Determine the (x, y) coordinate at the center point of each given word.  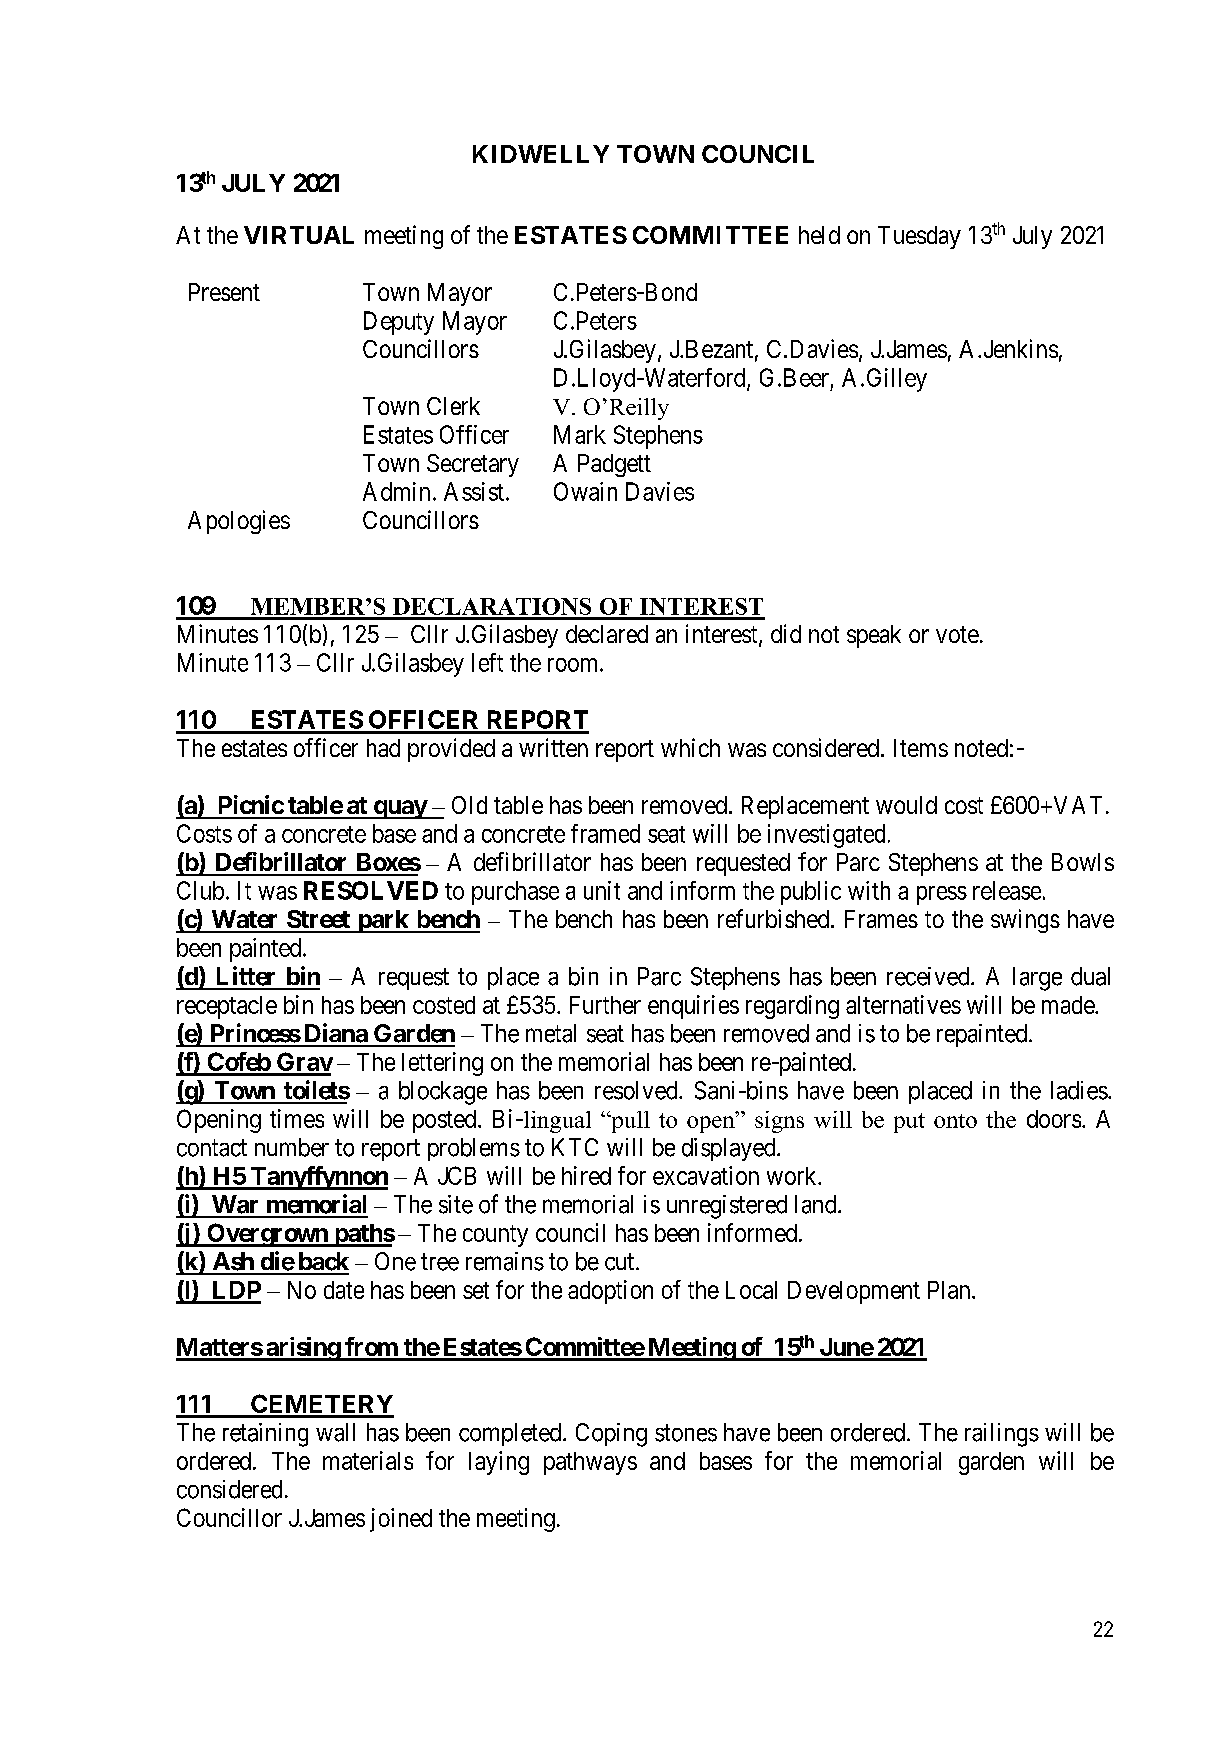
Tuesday (919, 237)
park (383, 921)
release (1007, 890)
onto (955, 1121)
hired (586, 1175)
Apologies (239, 522)
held (819, 235)
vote (957, 634)
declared (607, 634)
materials (368, 1460)
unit (602, 890)
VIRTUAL (299, 235)
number (292, 1147)
